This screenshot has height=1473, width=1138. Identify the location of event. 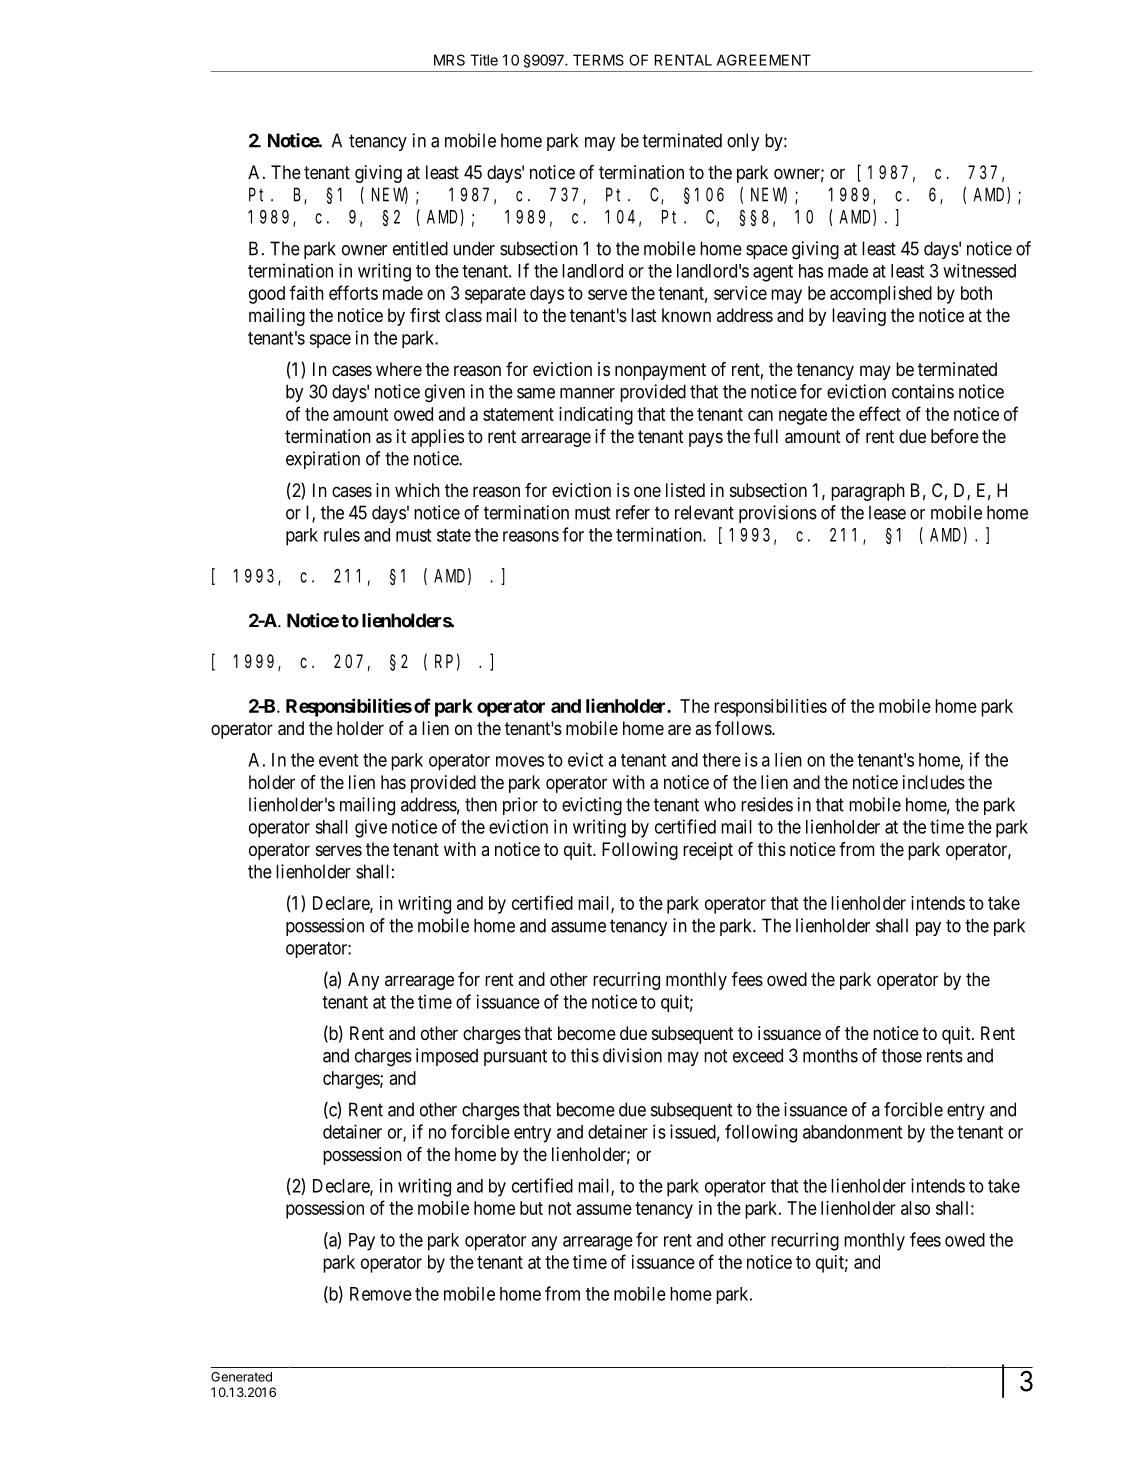
(338, 760).
